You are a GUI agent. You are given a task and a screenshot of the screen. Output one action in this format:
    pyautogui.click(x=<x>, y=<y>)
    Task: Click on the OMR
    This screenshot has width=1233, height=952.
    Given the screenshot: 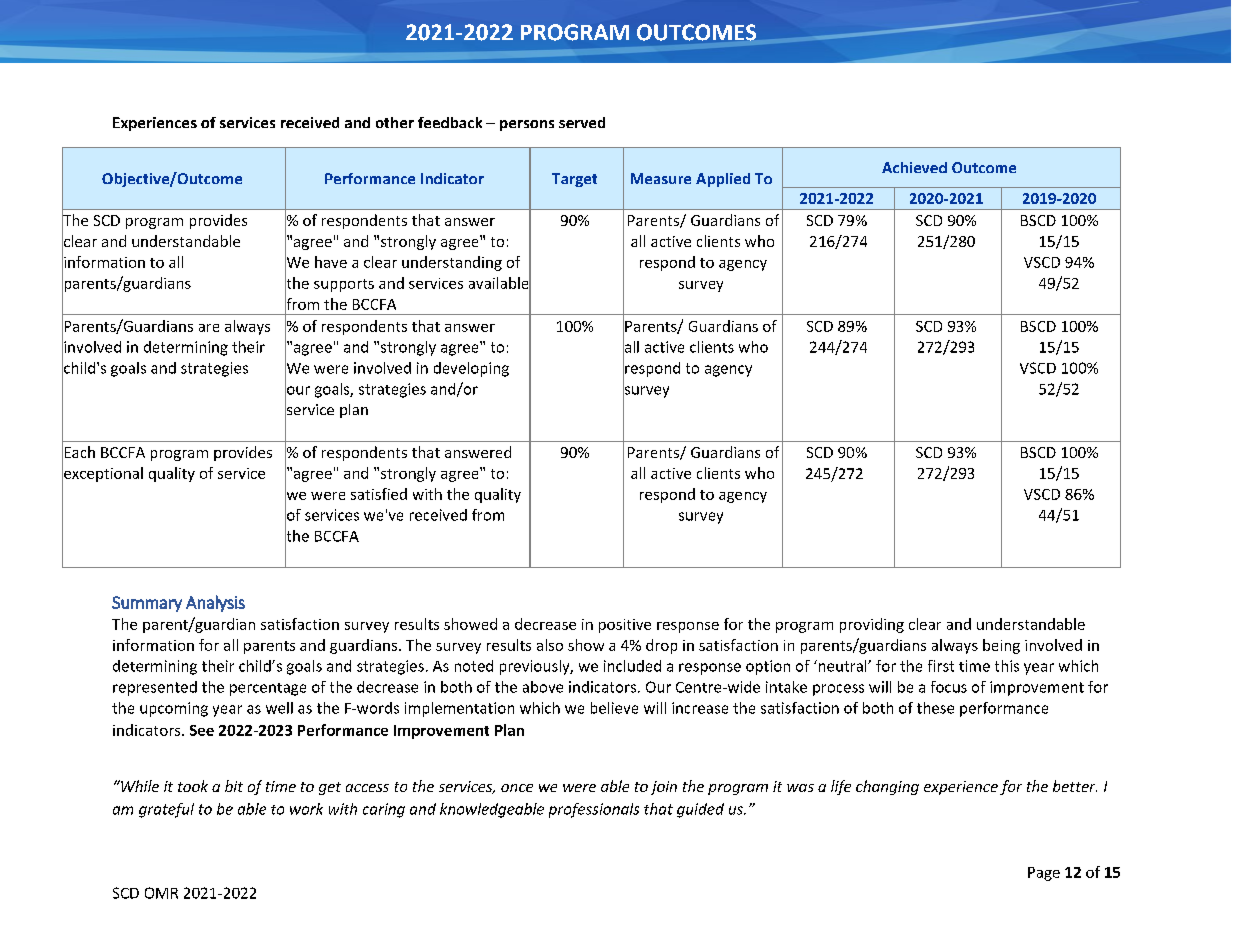 What is the action you would take?
    pyautogui.click(x=161, y=893)
